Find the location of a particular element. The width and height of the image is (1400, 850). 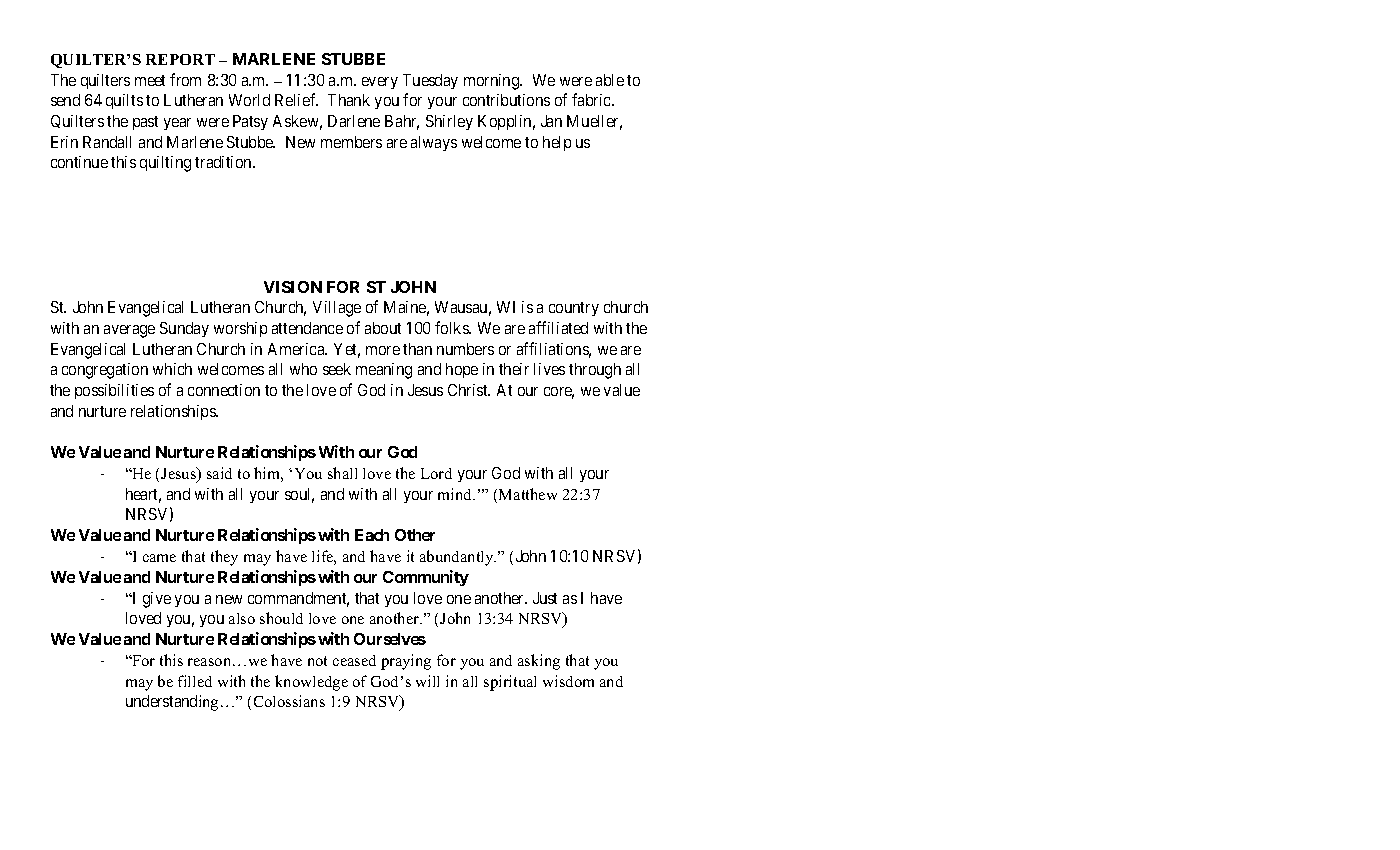

wisdom is located at coordinates (568, 681).
